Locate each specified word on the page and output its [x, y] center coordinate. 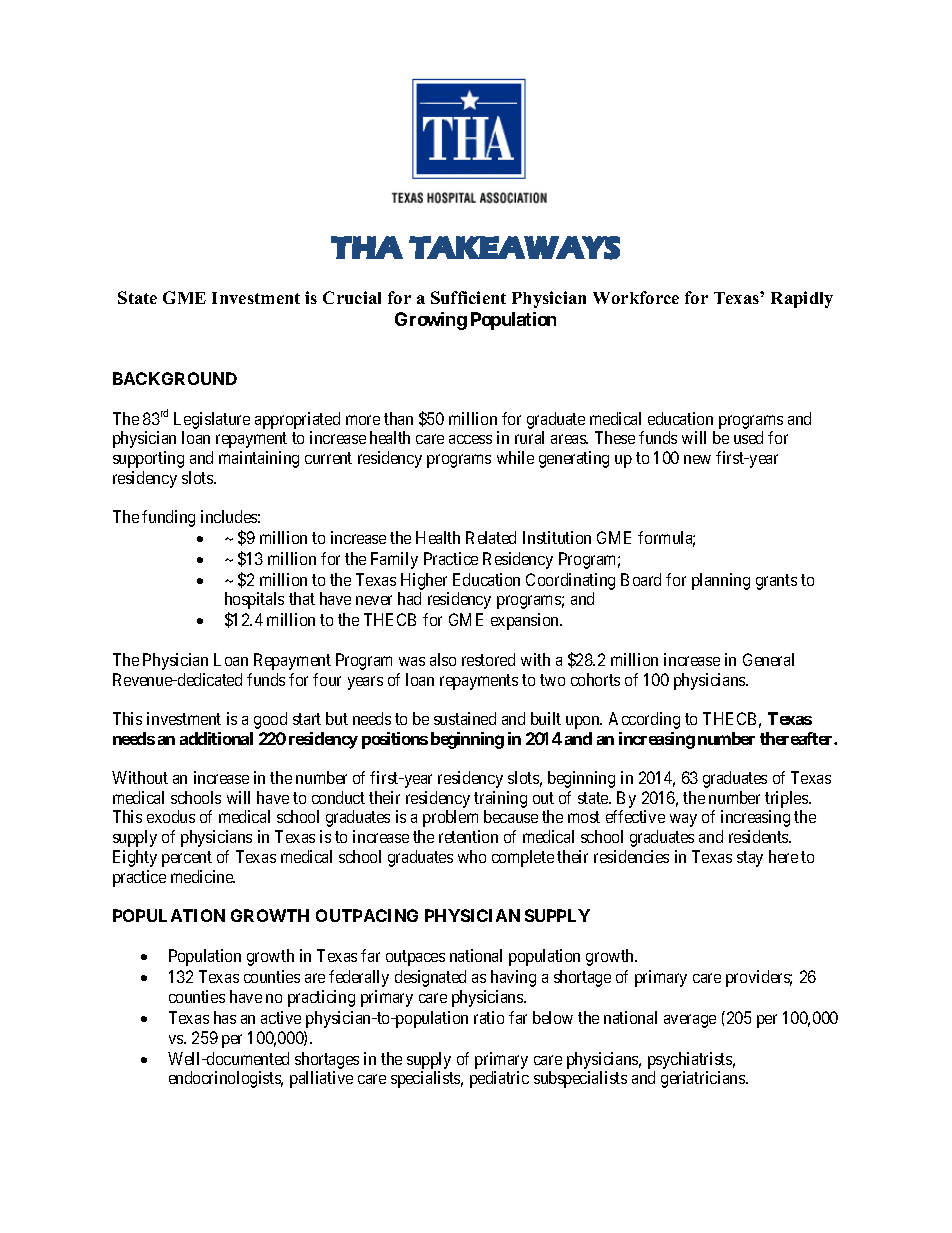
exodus [171, 816]
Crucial [352, 297]
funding [168, 518]
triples [787, 799]
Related [491, 537]
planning [721, 581]
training [500, 799]
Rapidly [802, 299]
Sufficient [468, 297]
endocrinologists [226, 1079]
